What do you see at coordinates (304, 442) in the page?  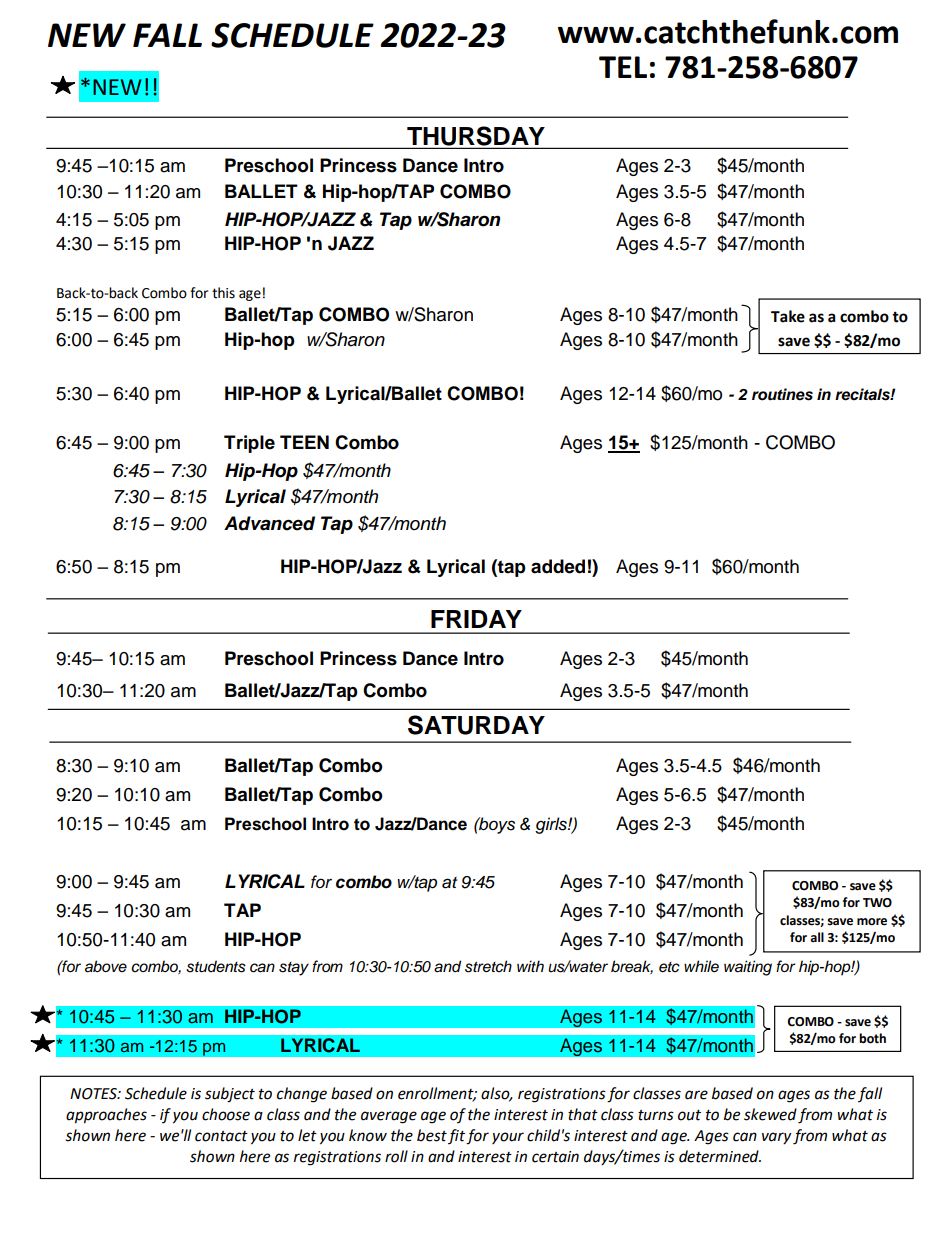 I see `TEEN` at bounding box center [304, 442].
